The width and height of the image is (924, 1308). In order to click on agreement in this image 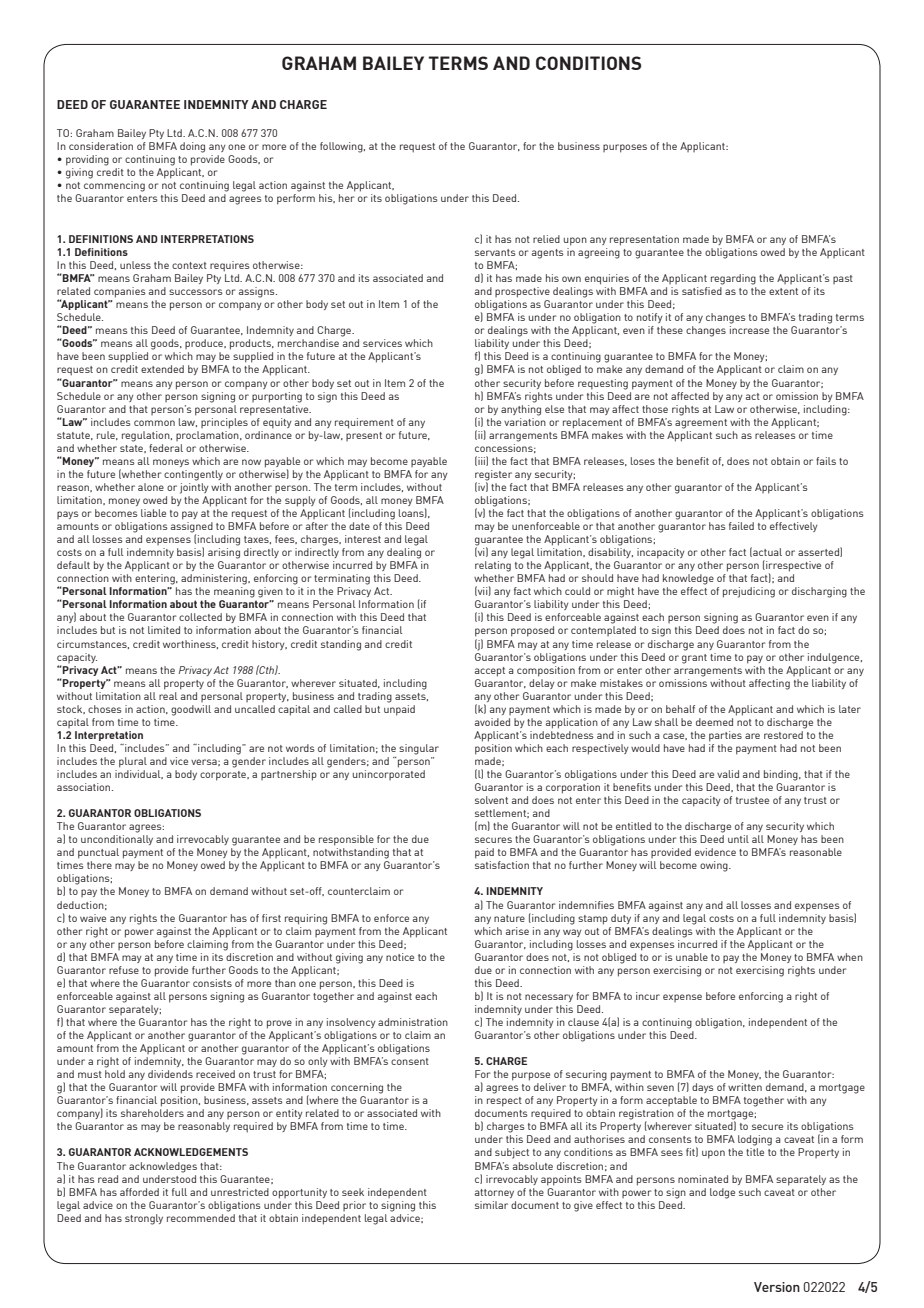, I will do `click(701, 424)`.
